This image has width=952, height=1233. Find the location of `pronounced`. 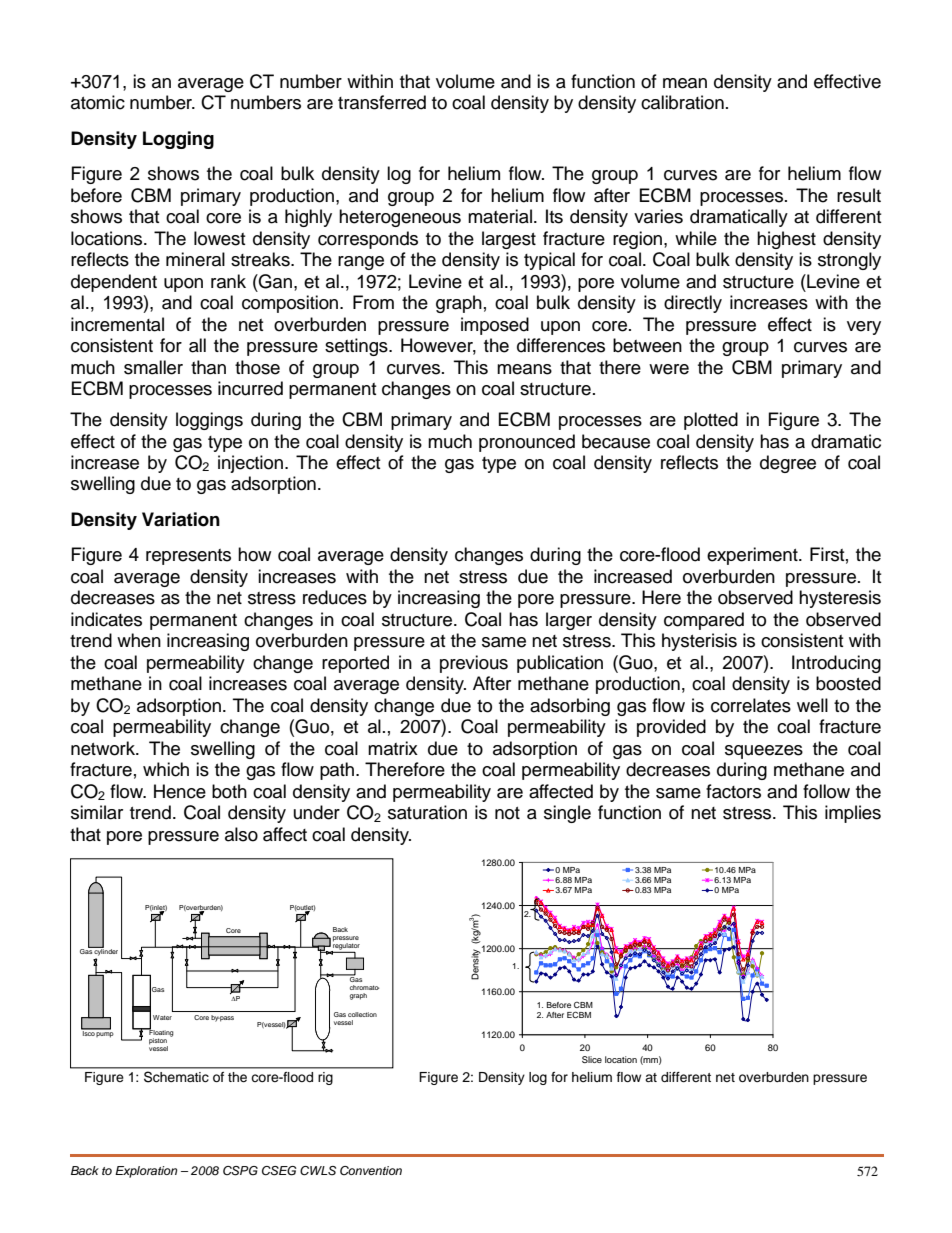

pronounced is located at coordinates (527, 443).
